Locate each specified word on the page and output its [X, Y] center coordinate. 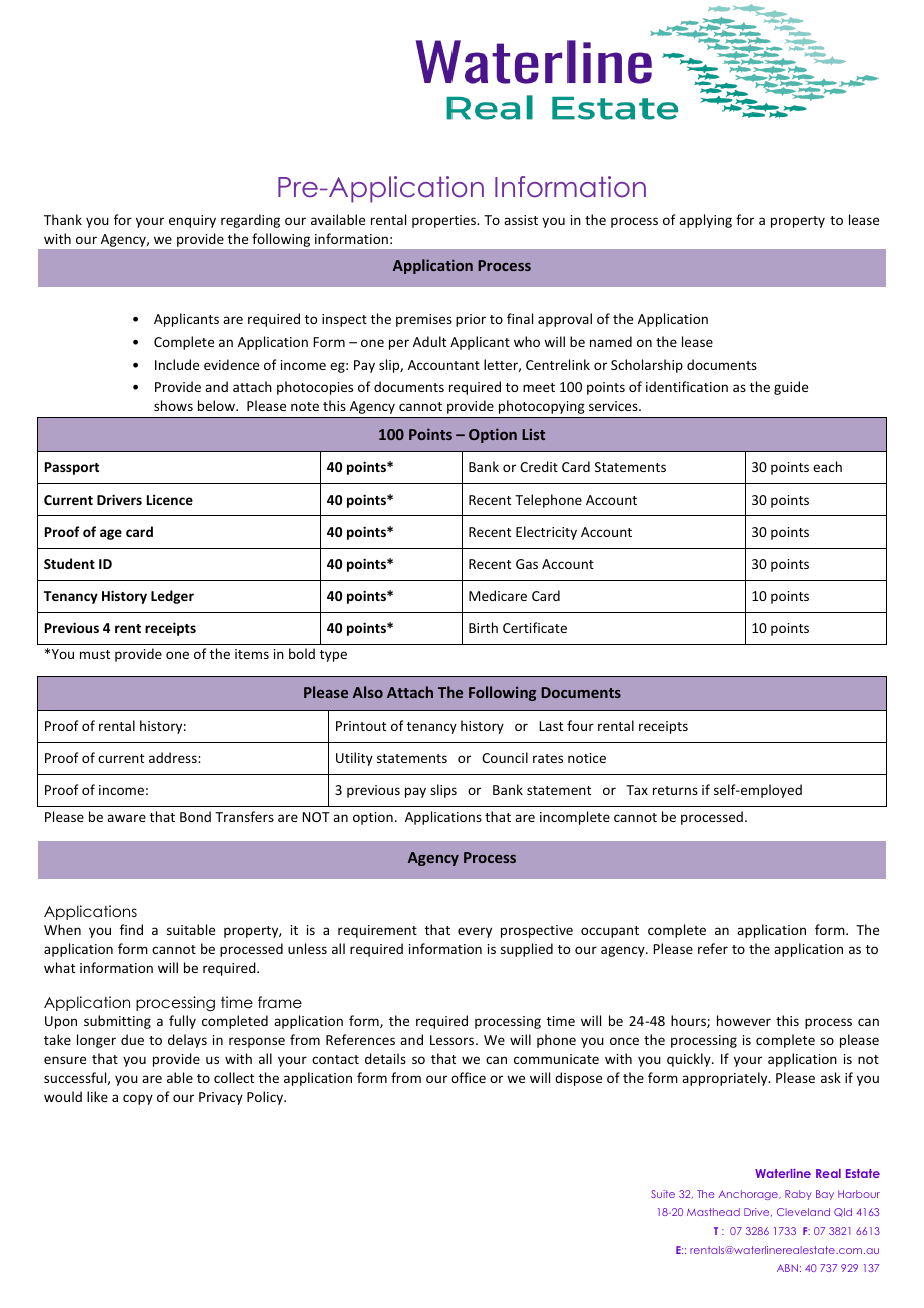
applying [705, 221]
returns [675, 790]
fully [182, 1022]
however [744, 1020]
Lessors [453, 1040]
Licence [170, 499]
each [827, 466]
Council [505, 757]
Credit [539, 466]
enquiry [192, 221]
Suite [663, 1194]
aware [126, 818]
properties [445, 221]
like [97, 1096]
